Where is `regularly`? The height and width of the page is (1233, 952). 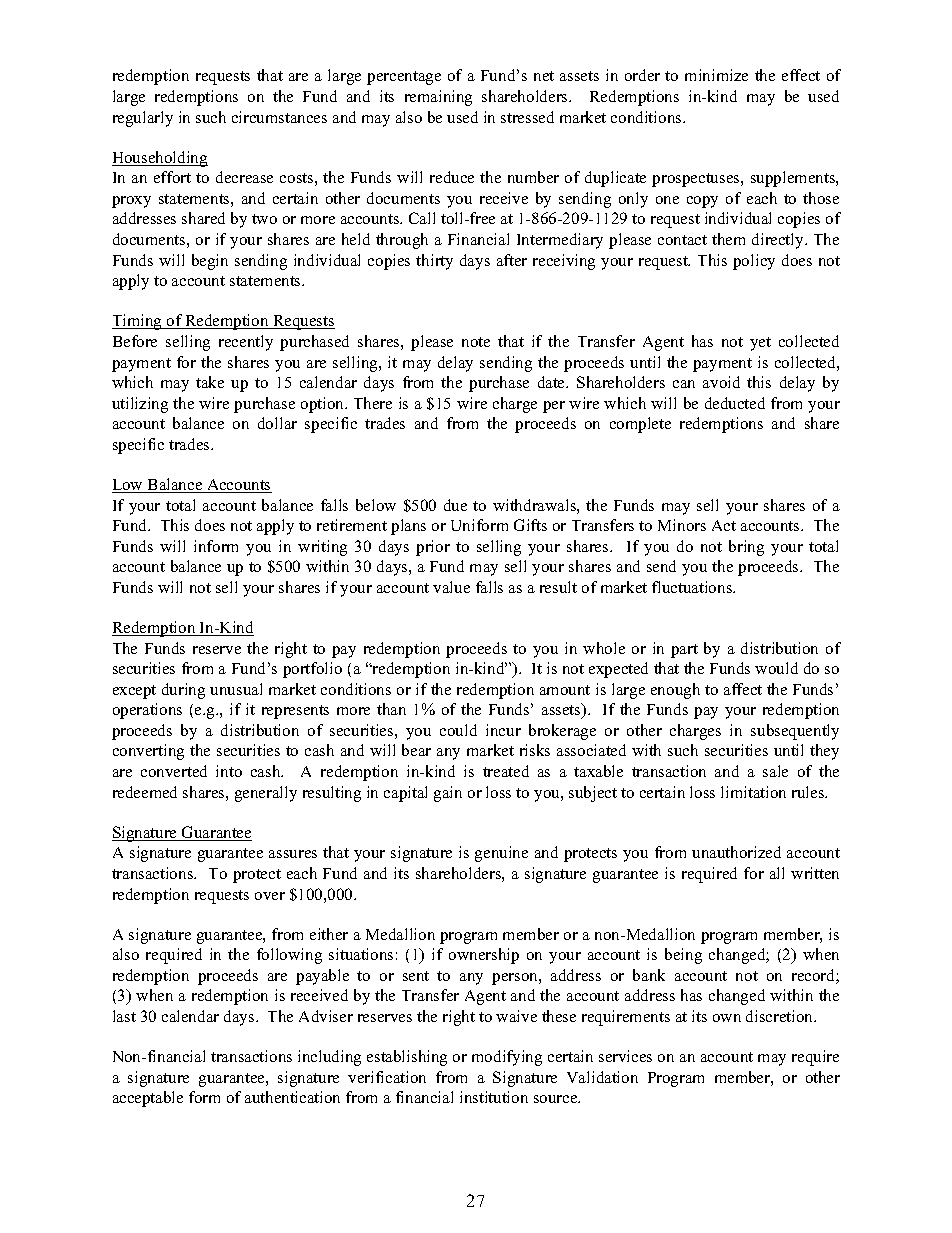 regularly is located at coordinates (143, 119).
